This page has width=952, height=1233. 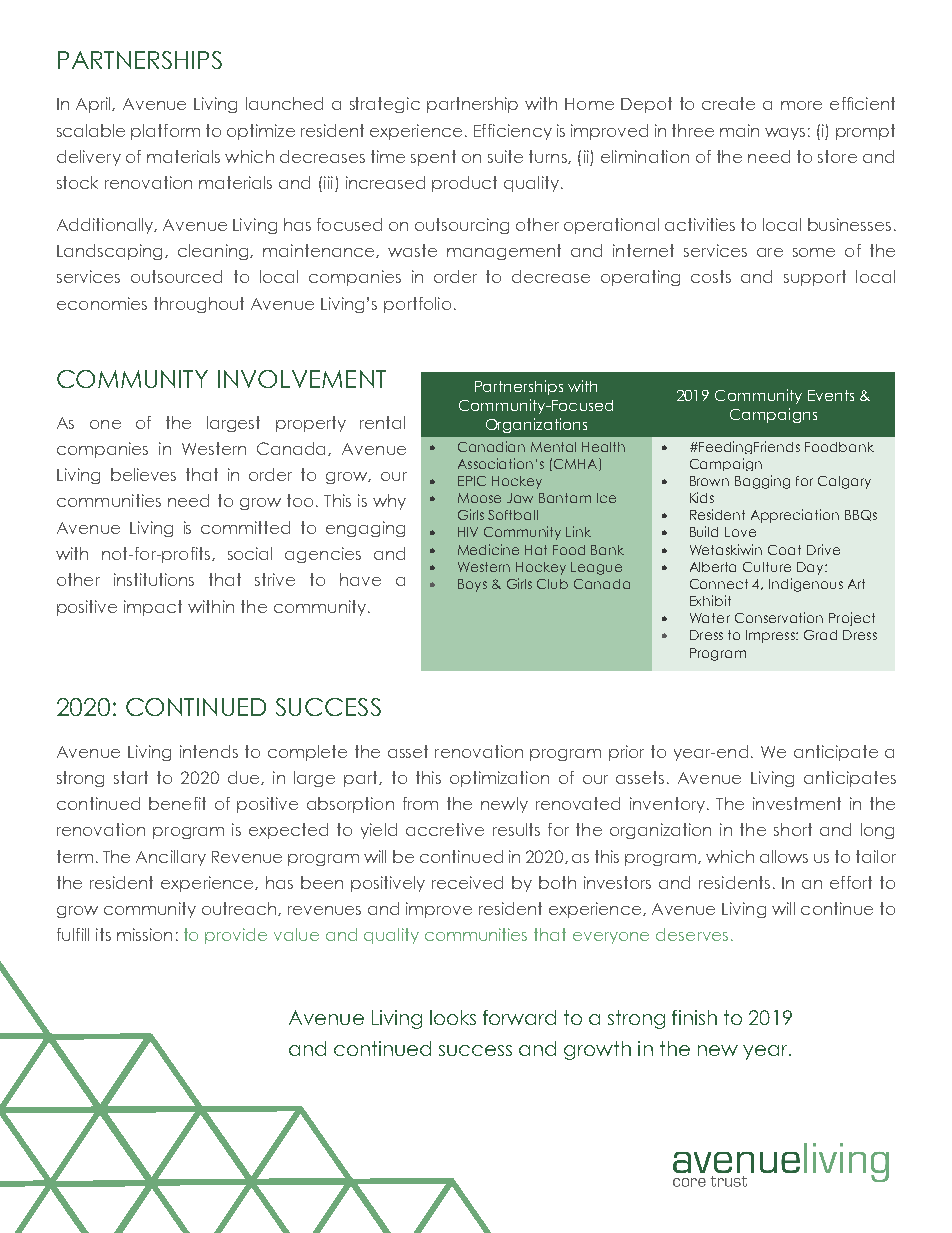 What do you see at coordinates (513, 132) in the page?
I see `Efficiency` at bounding box center [513, 132].
